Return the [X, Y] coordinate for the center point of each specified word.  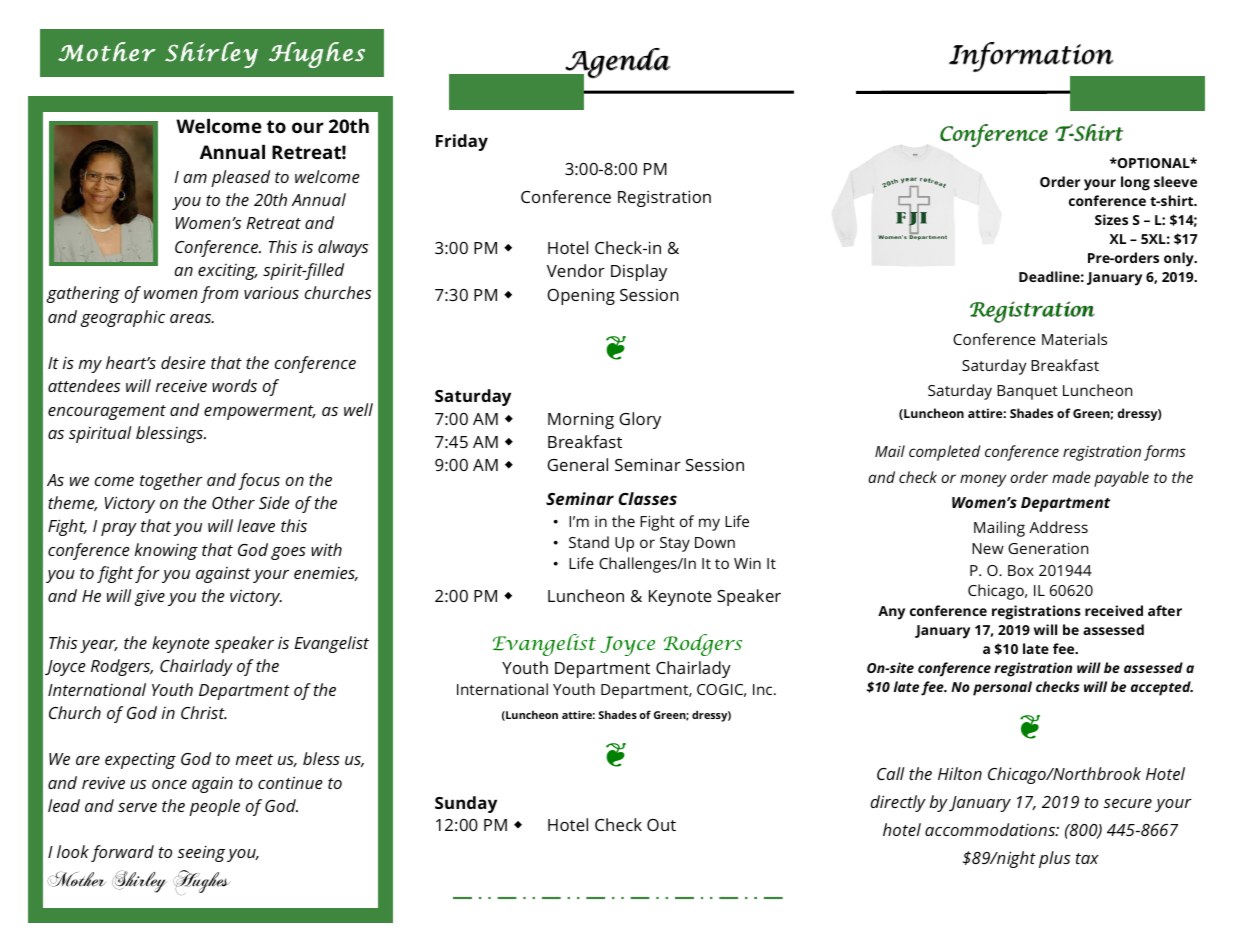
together [171, 481]
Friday [462, 142]
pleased [240, 178]
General [577, 464]
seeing [201, 853]
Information [1031, 57]
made [1071, 477]
